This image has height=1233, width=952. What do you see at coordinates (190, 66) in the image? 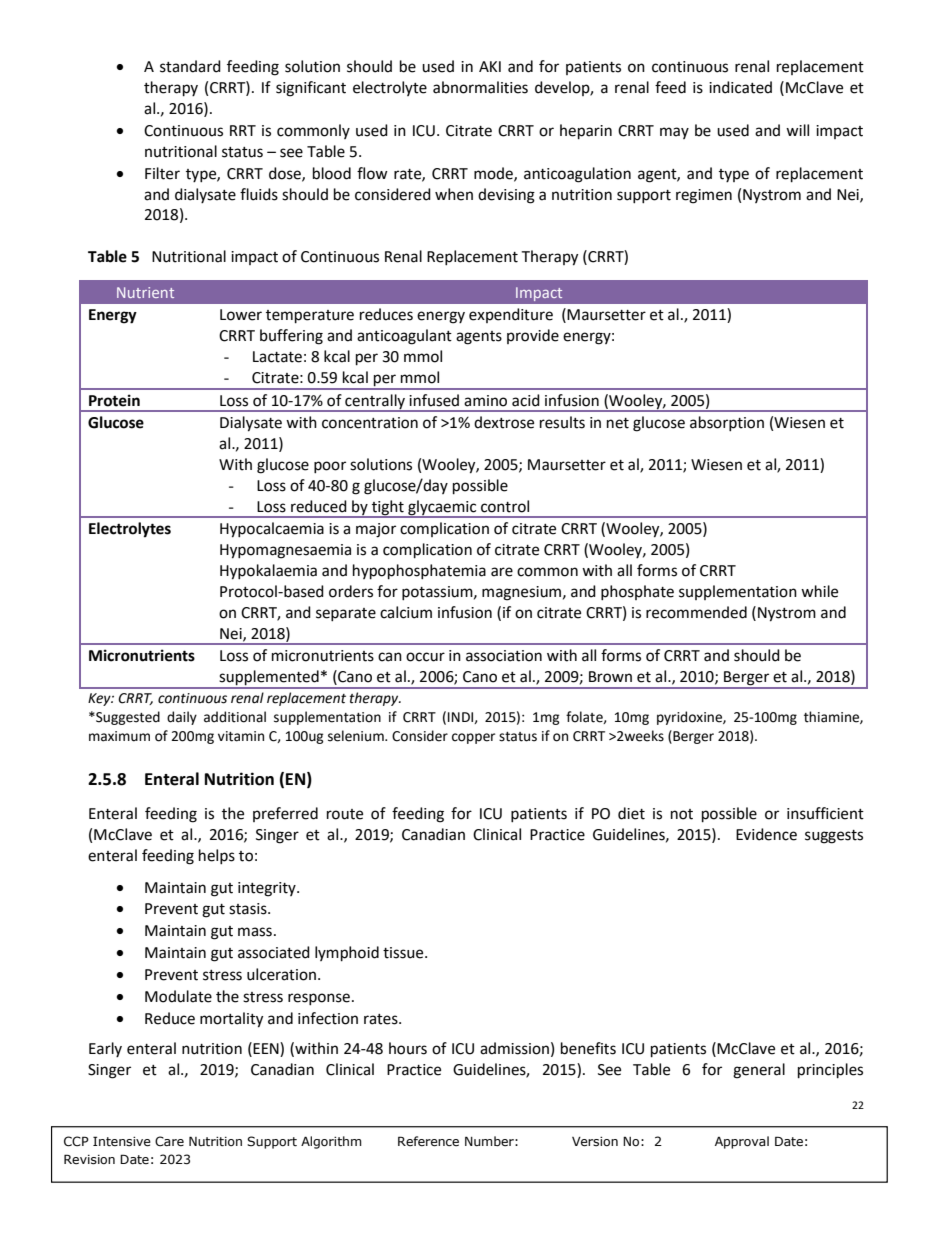
I see `standard` at bounding box center [190, 66].
